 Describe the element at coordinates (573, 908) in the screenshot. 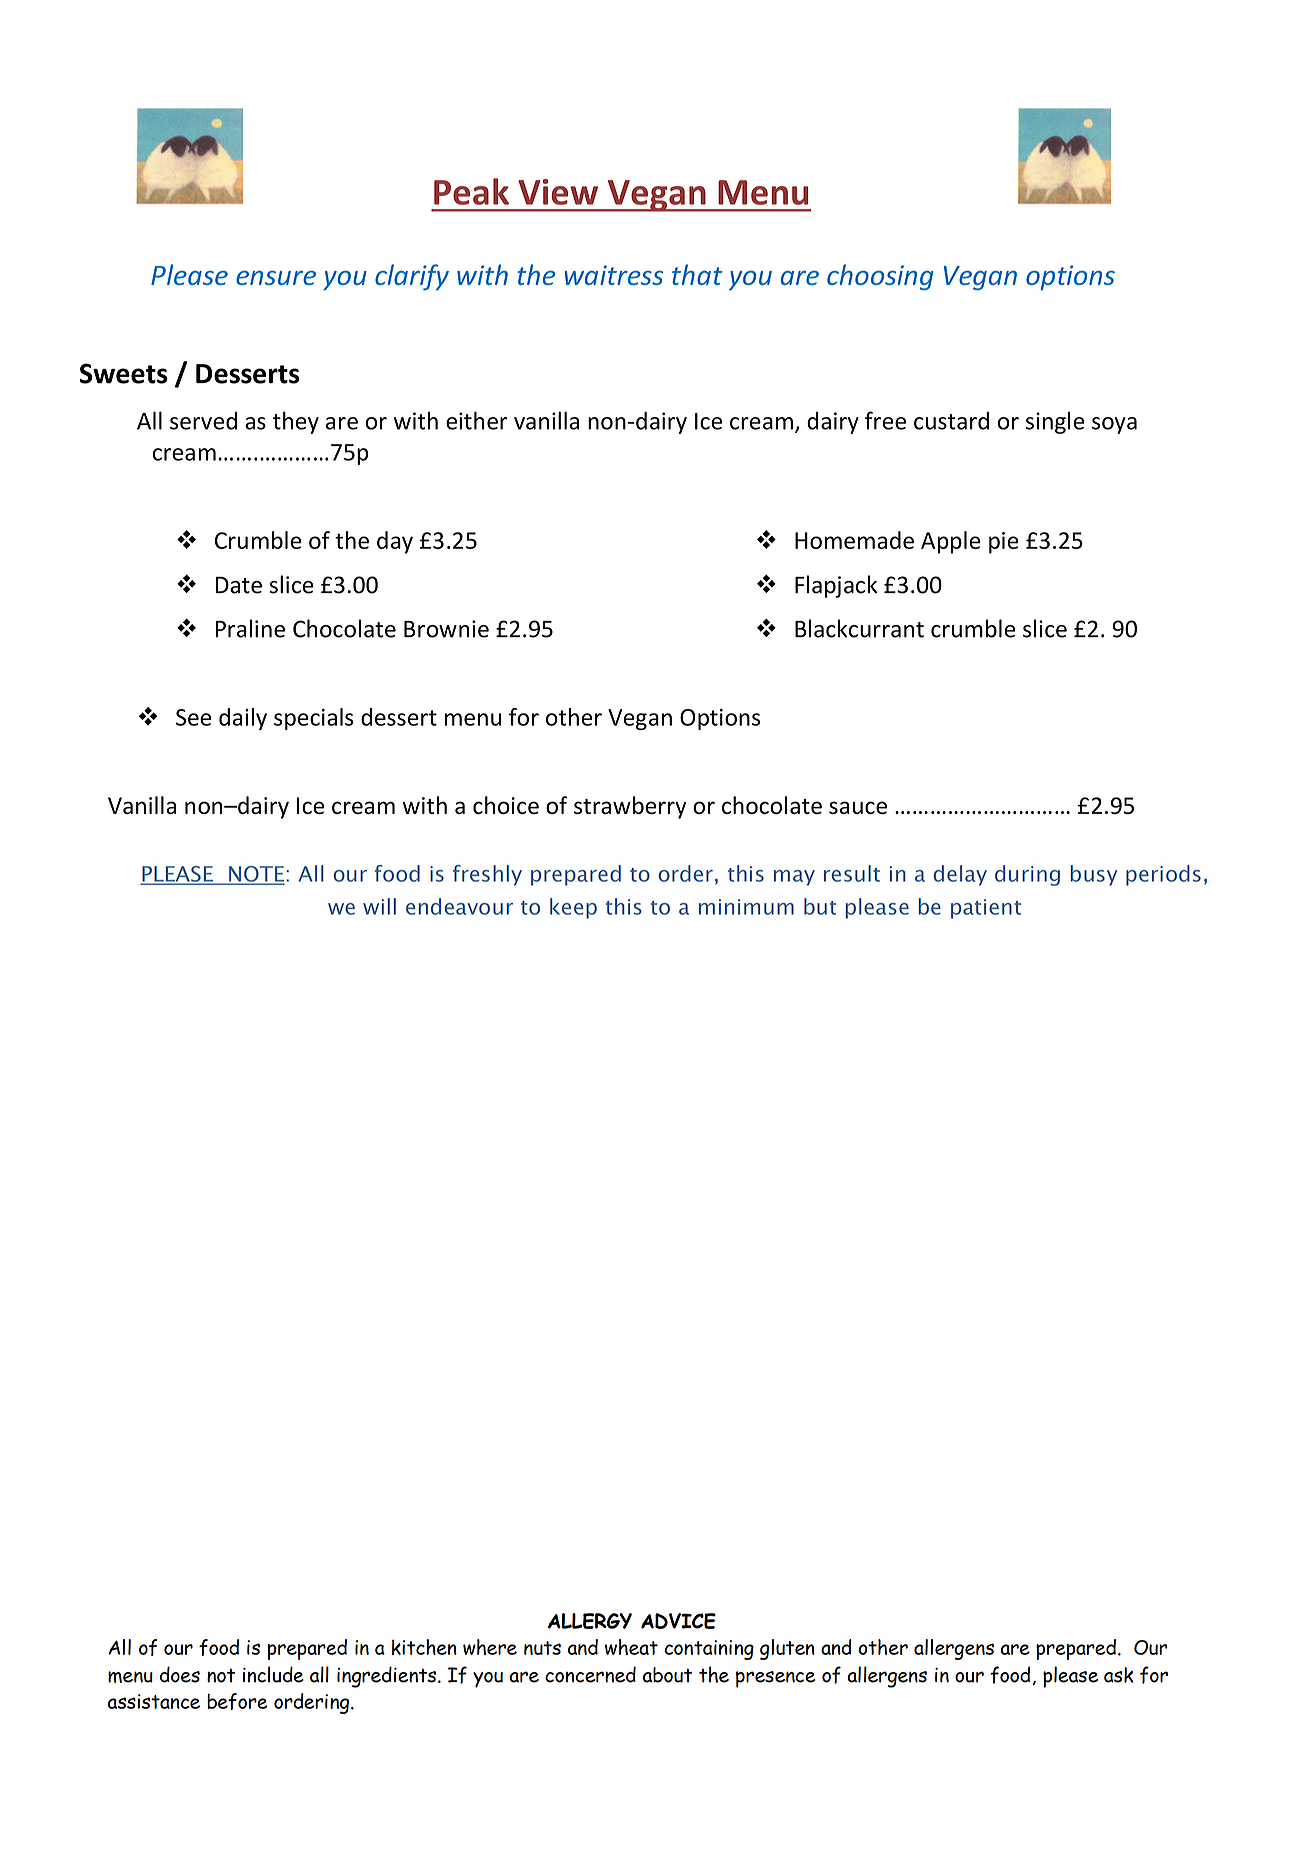

I see `keep` at that location.
